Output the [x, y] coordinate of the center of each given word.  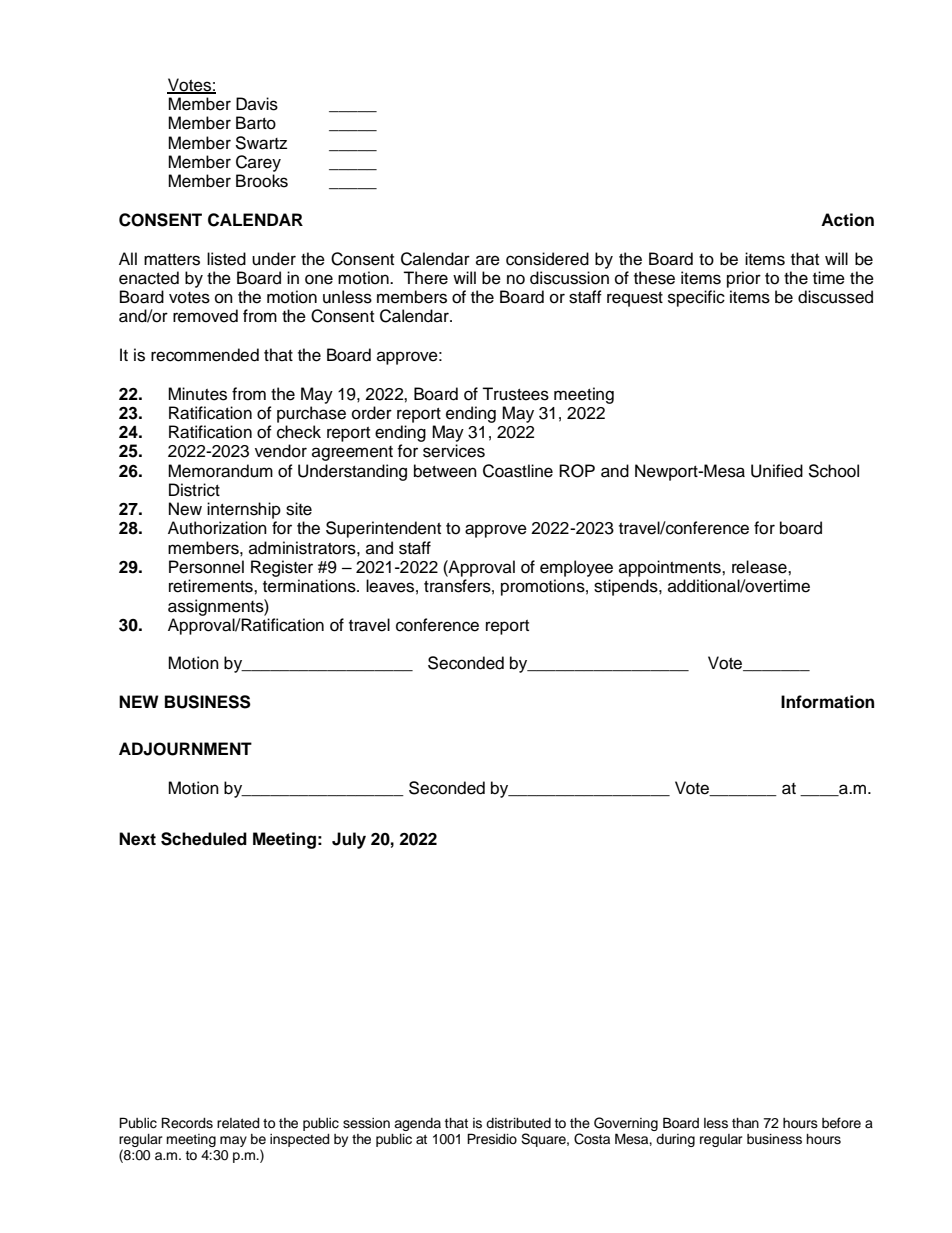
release [760, 567]
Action [847, 220]
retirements [212, 586]
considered [547, 259]
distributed [518, 1123]
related [238, 1123]
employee [576, 568]
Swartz [261, 143]
